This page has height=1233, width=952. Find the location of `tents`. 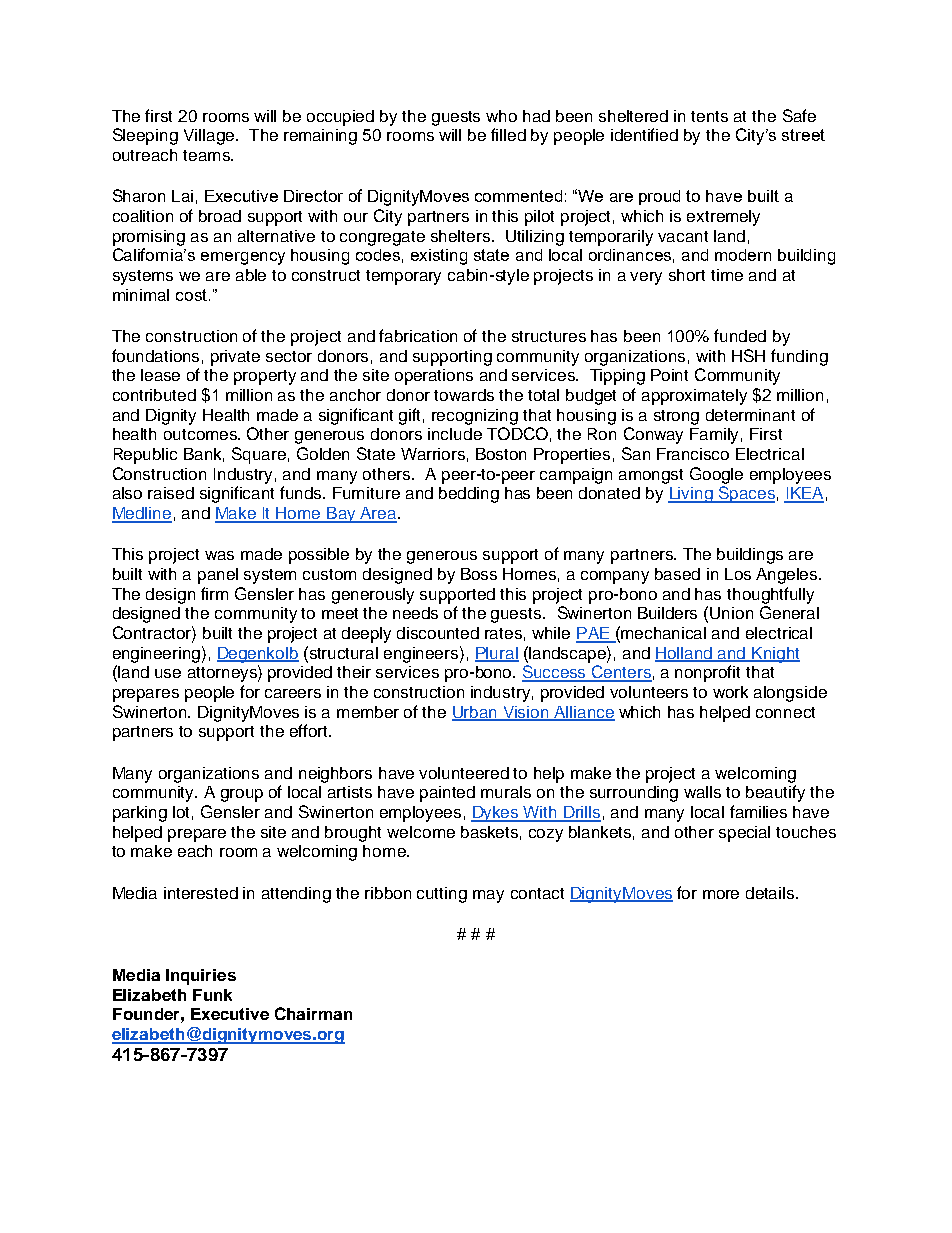

tents is located at coordinates (709, 116).
